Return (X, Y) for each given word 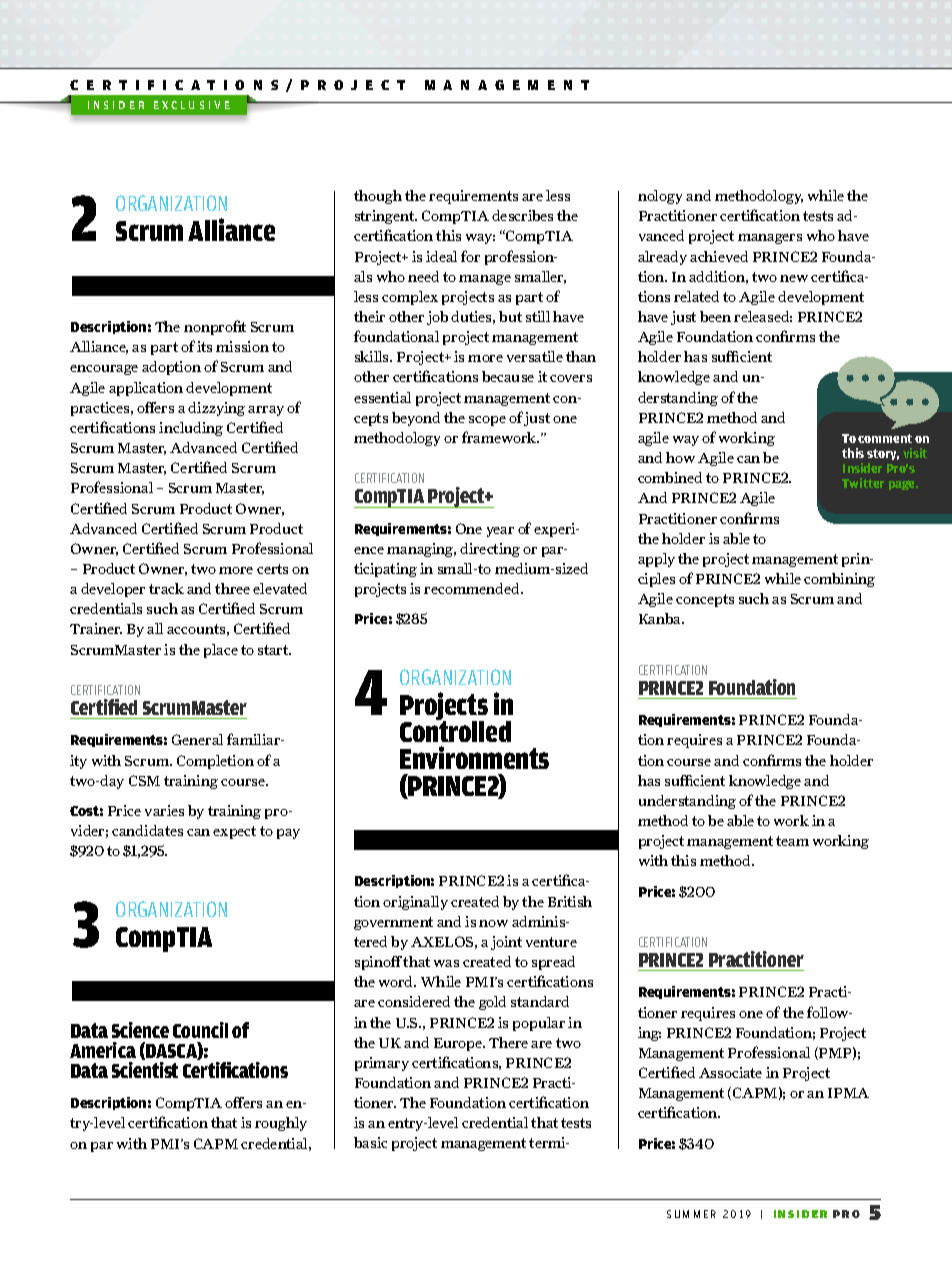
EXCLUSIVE (192, 105)
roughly (281, 1124)
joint (506, 943)
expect (234, 832)
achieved (719, 256)
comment (885, 438)
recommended (473, 588)
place (221, 651)
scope (487, 421)
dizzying (216, 409)
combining (839, 580)
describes (522, 215)
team (792, 841)
